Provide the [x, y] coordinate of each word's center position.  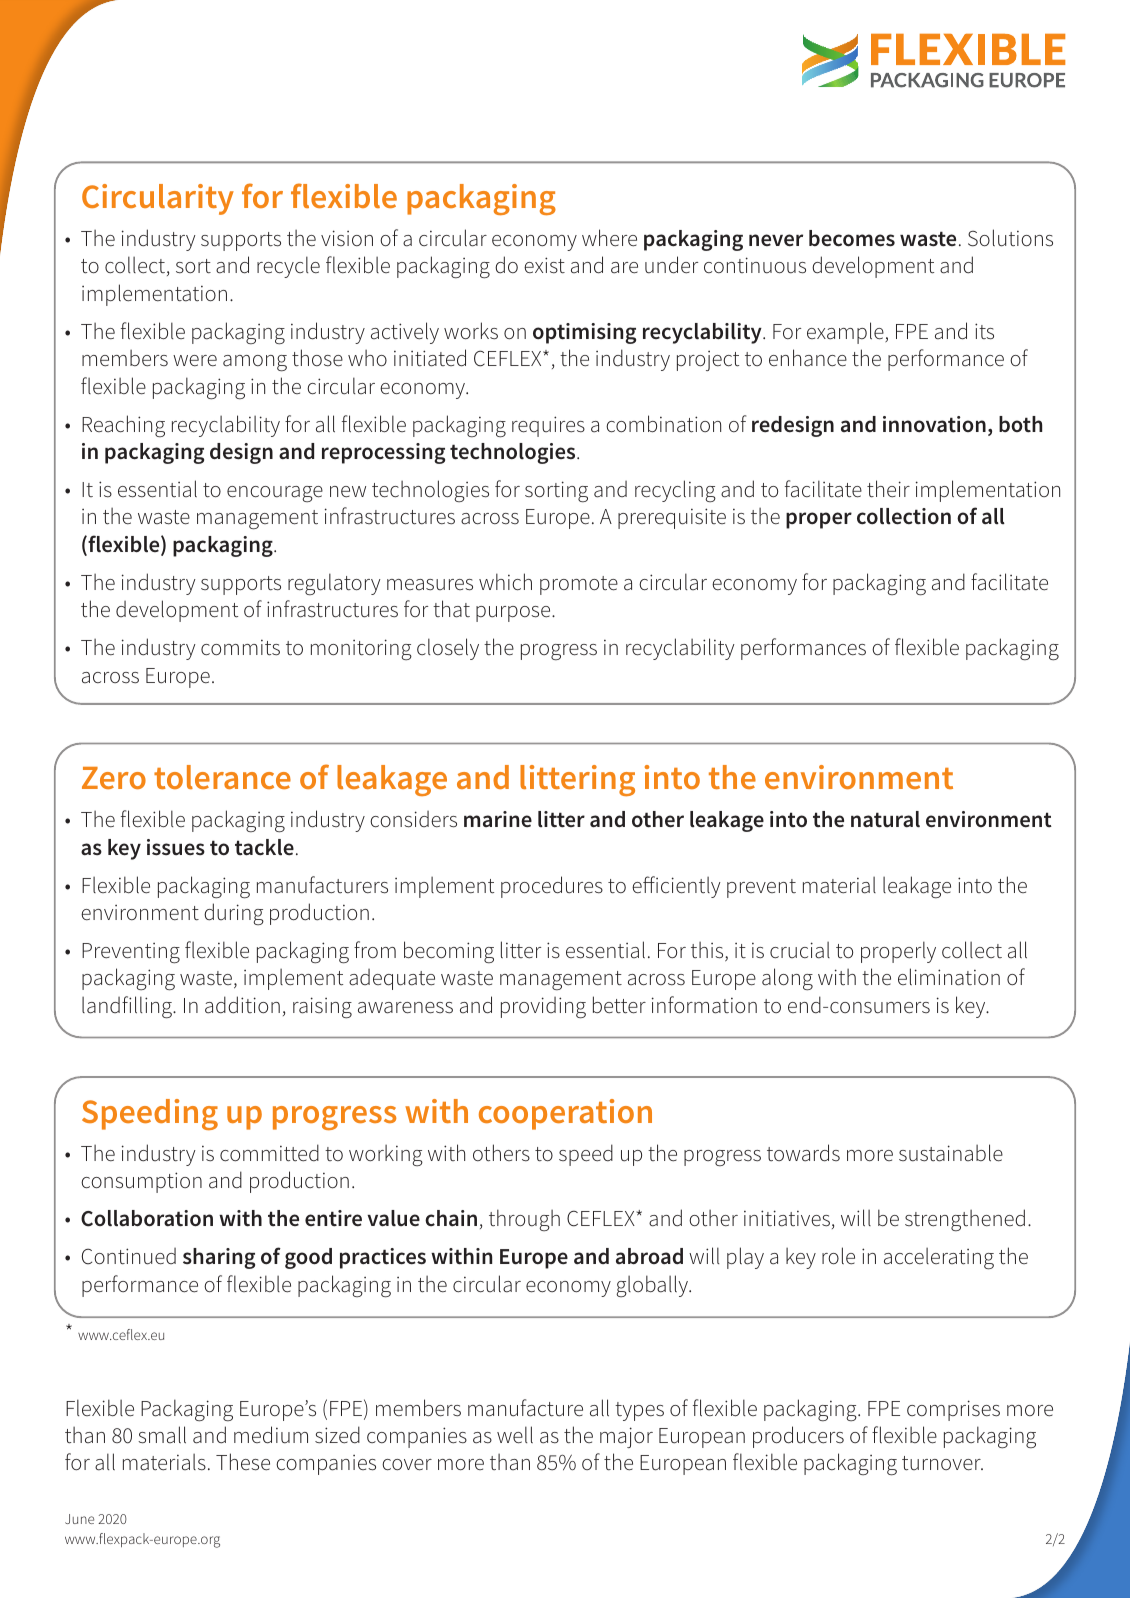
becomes [852, 238]
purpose [514, 614]
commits [240, 648]
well [515, 1435]
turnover [942, 1463]
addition [242, 1005]
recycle [288, 267]
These [243, 1462]
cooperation [565, 1114]
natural [885, 819]
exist [544, 265]
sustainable [951, 1153]
